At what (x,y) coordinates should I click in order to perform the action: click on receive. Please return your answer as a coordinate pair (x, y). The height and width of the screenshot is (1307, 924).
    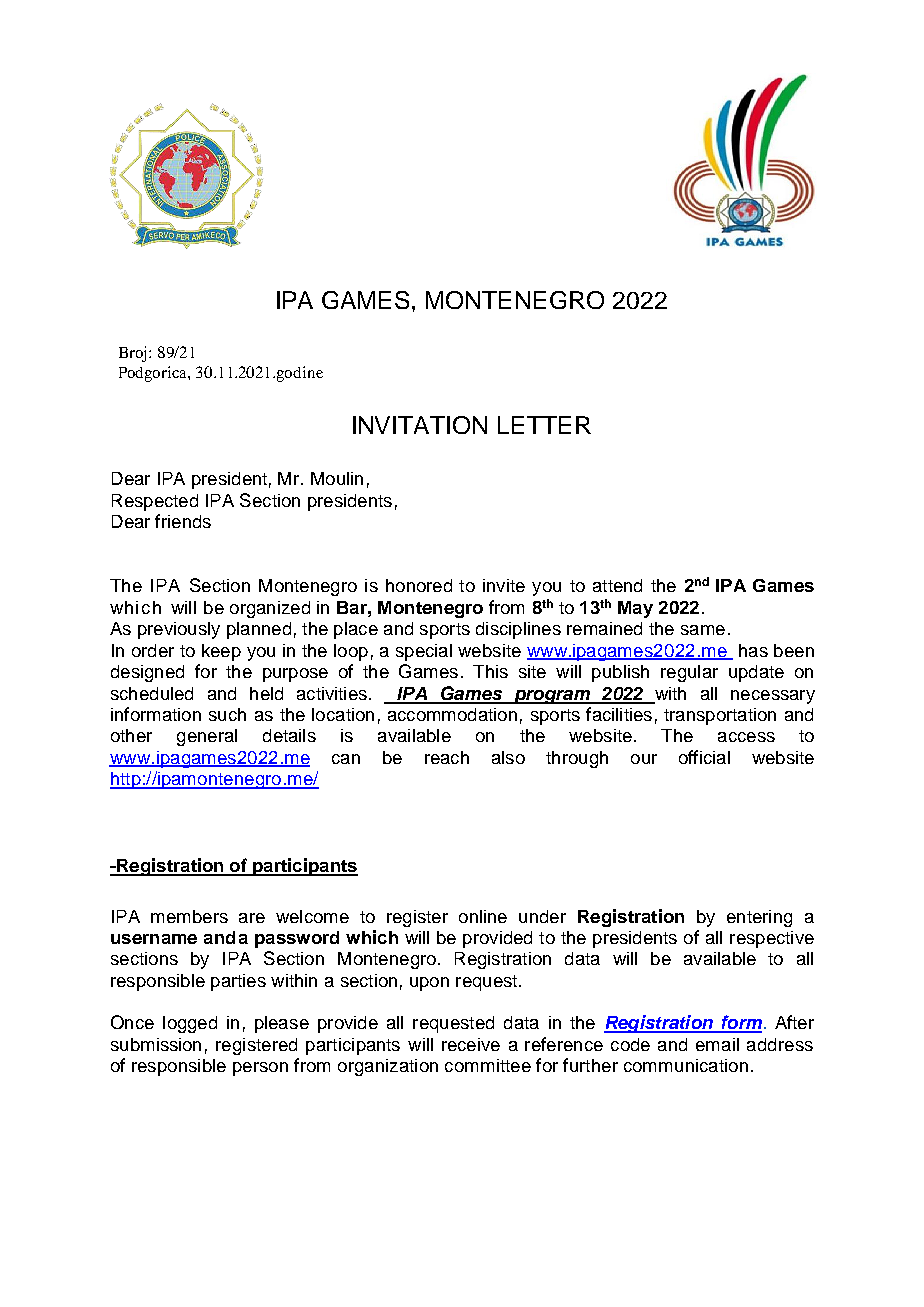
    Looking at the image, I should click on (471, 1044).
